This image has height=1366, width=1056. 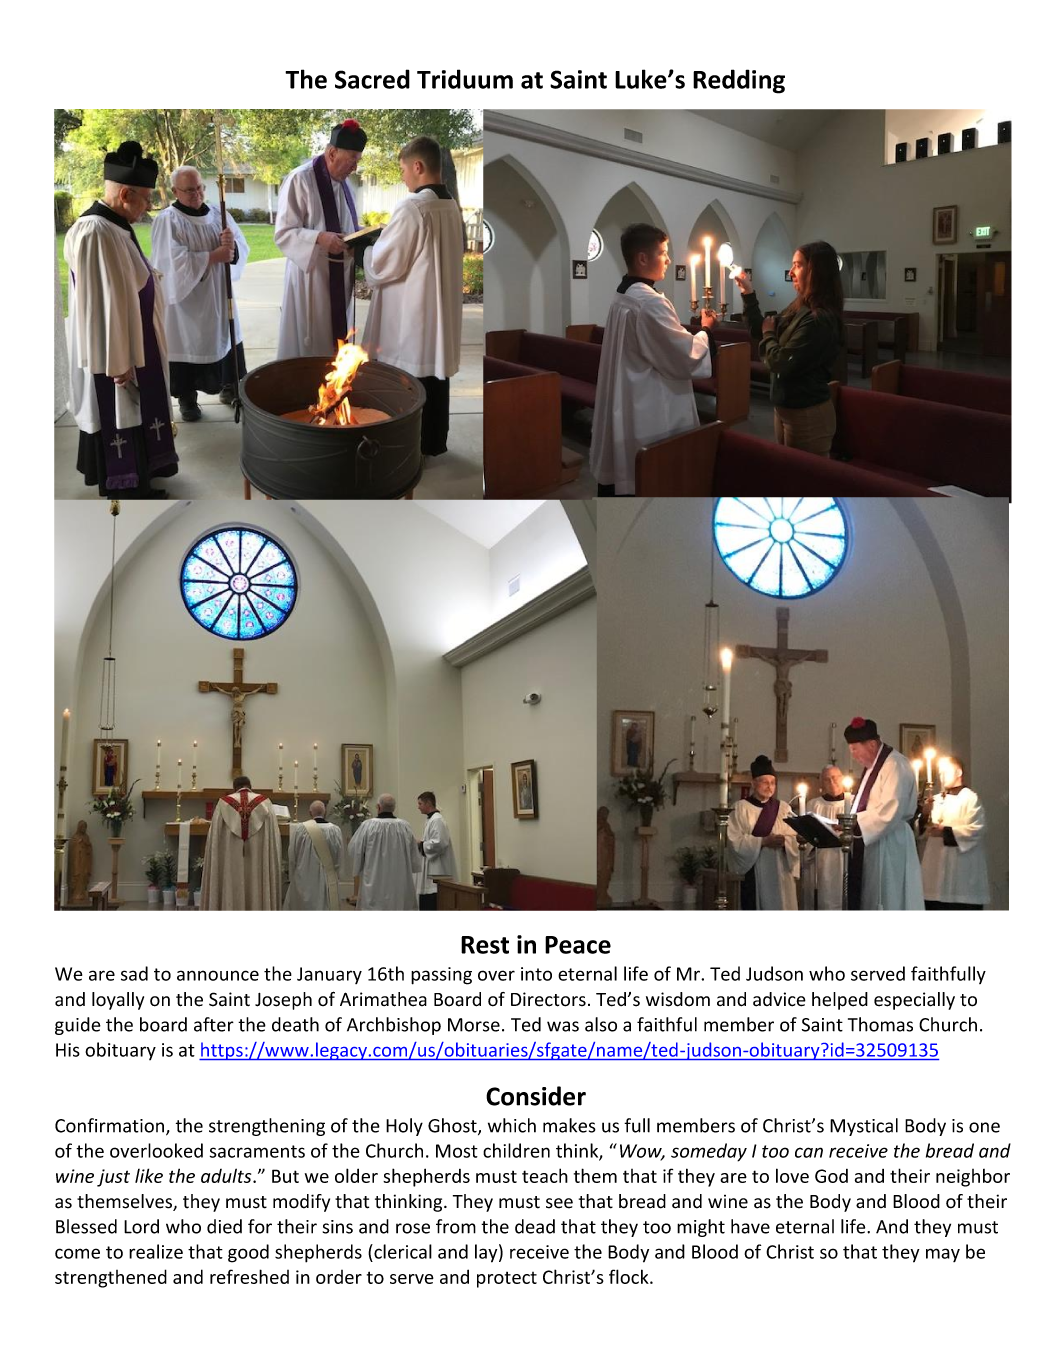 What do you see at coordinates (485, 945) in the image?
I see `Rest` at bounding box center [485, 945].
